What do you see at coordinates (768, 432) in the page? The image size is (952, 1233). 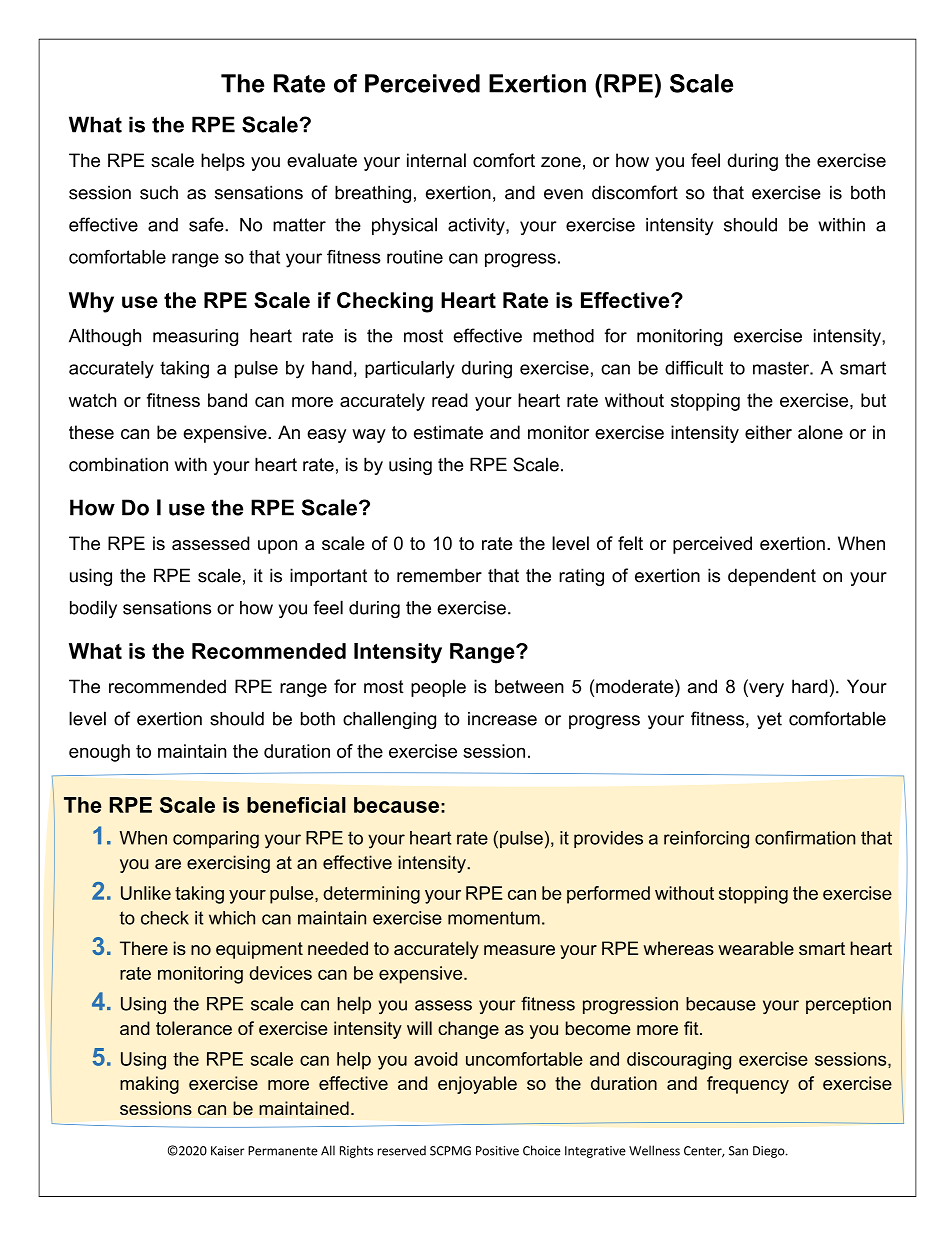 I see `either` at bounding box center [768, 432].
